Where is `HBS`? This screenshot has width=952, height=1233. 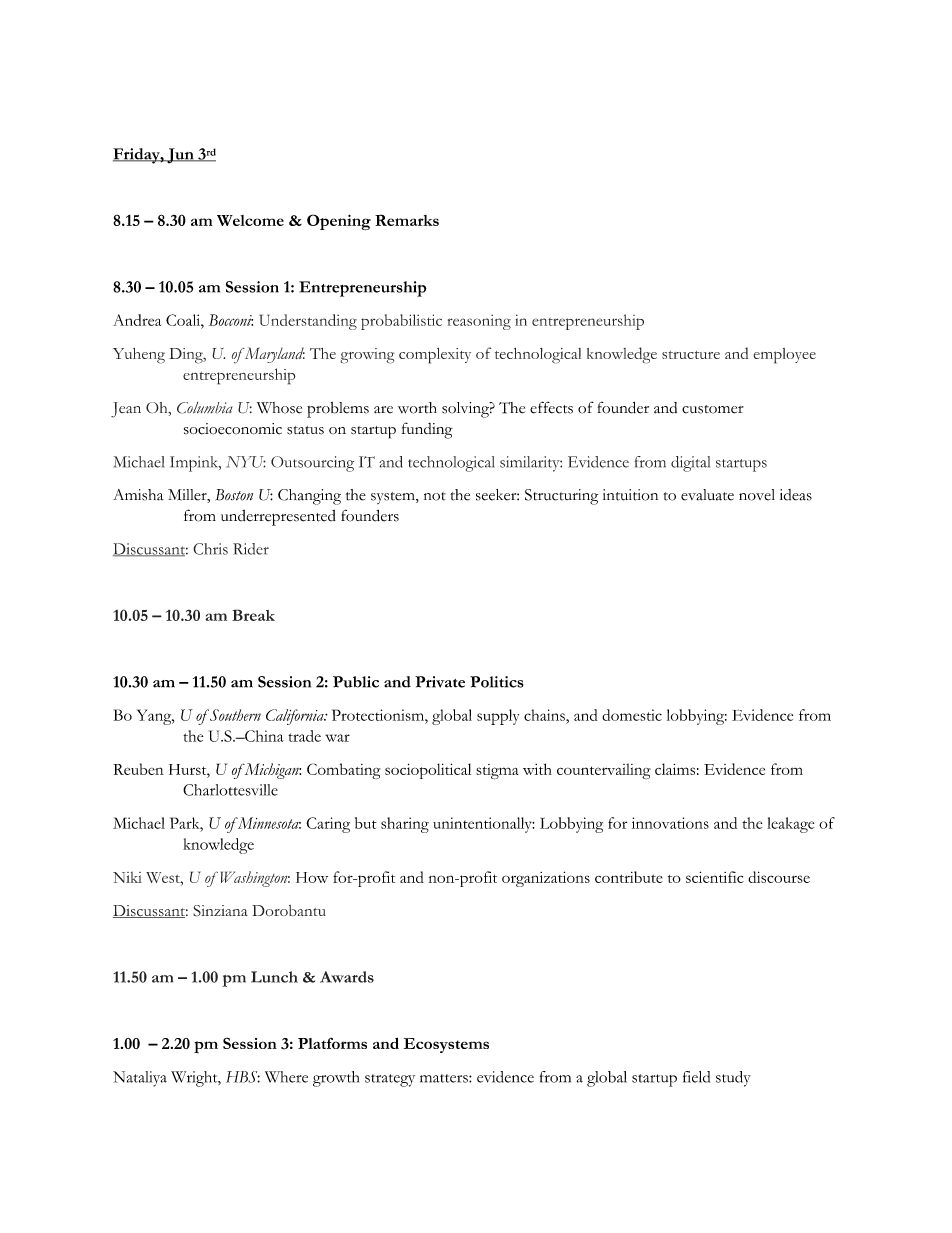
HBS is located at coordinates (243, 1077).
